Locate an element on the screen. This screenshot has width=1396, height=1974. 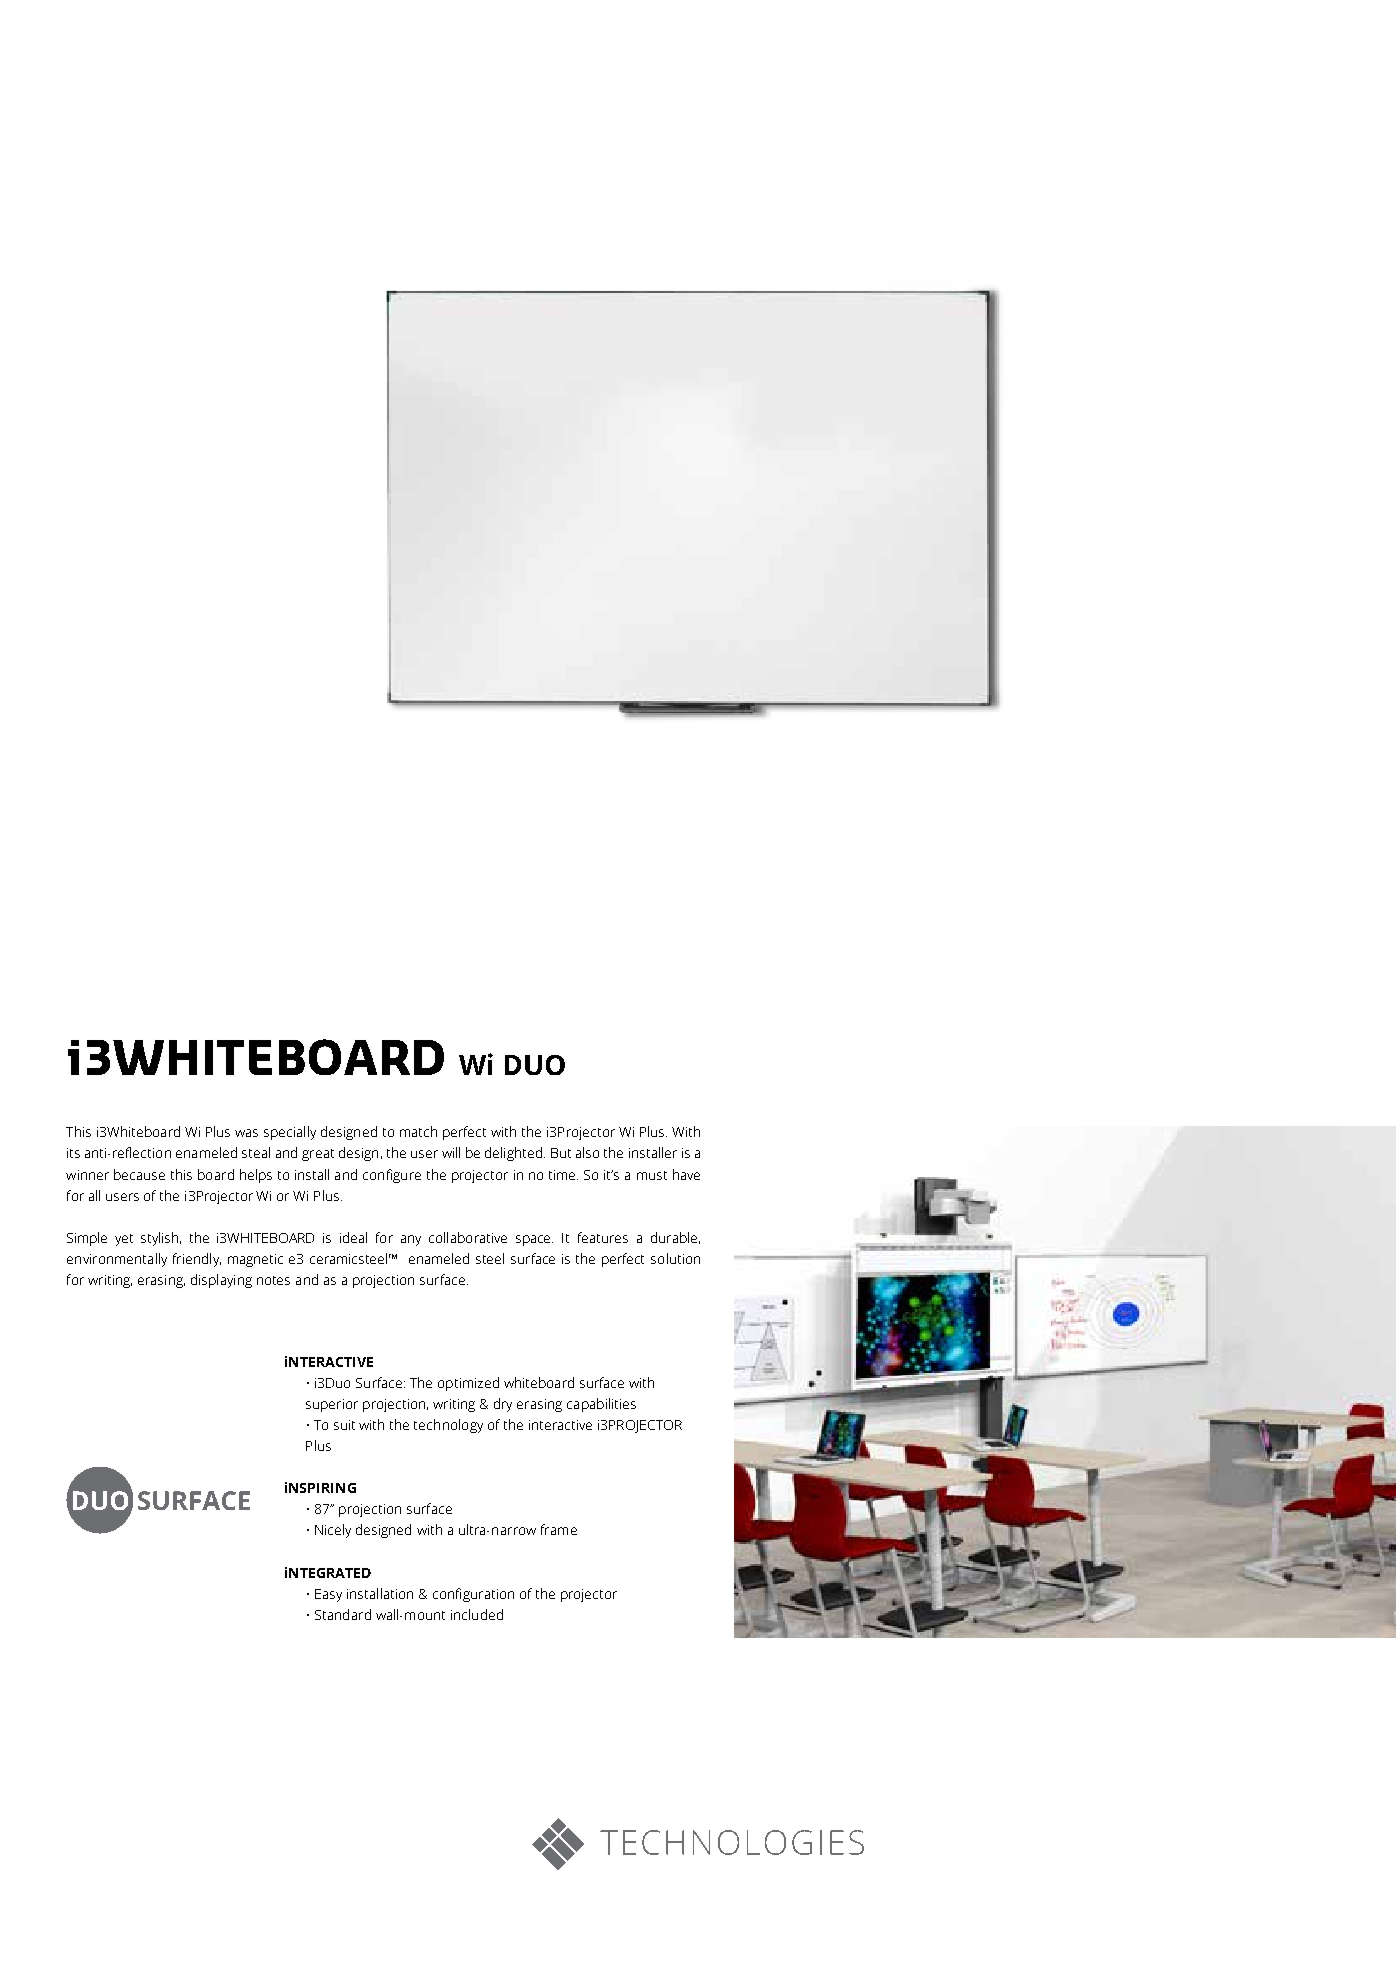
solution is located at coordinates (675, 1258).
